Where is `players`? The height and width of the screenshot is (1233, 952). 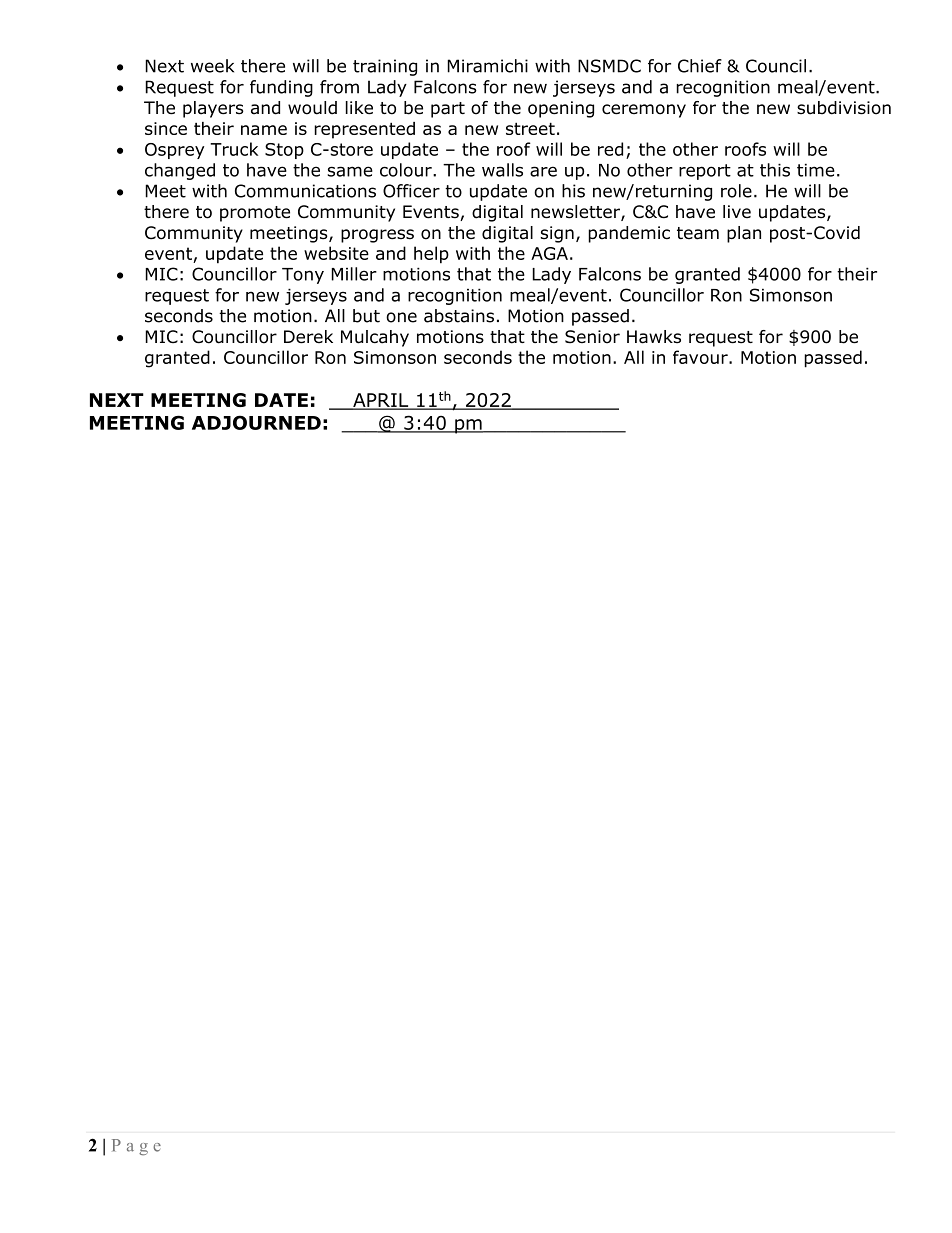 players is located at coordinates (213, 109).
